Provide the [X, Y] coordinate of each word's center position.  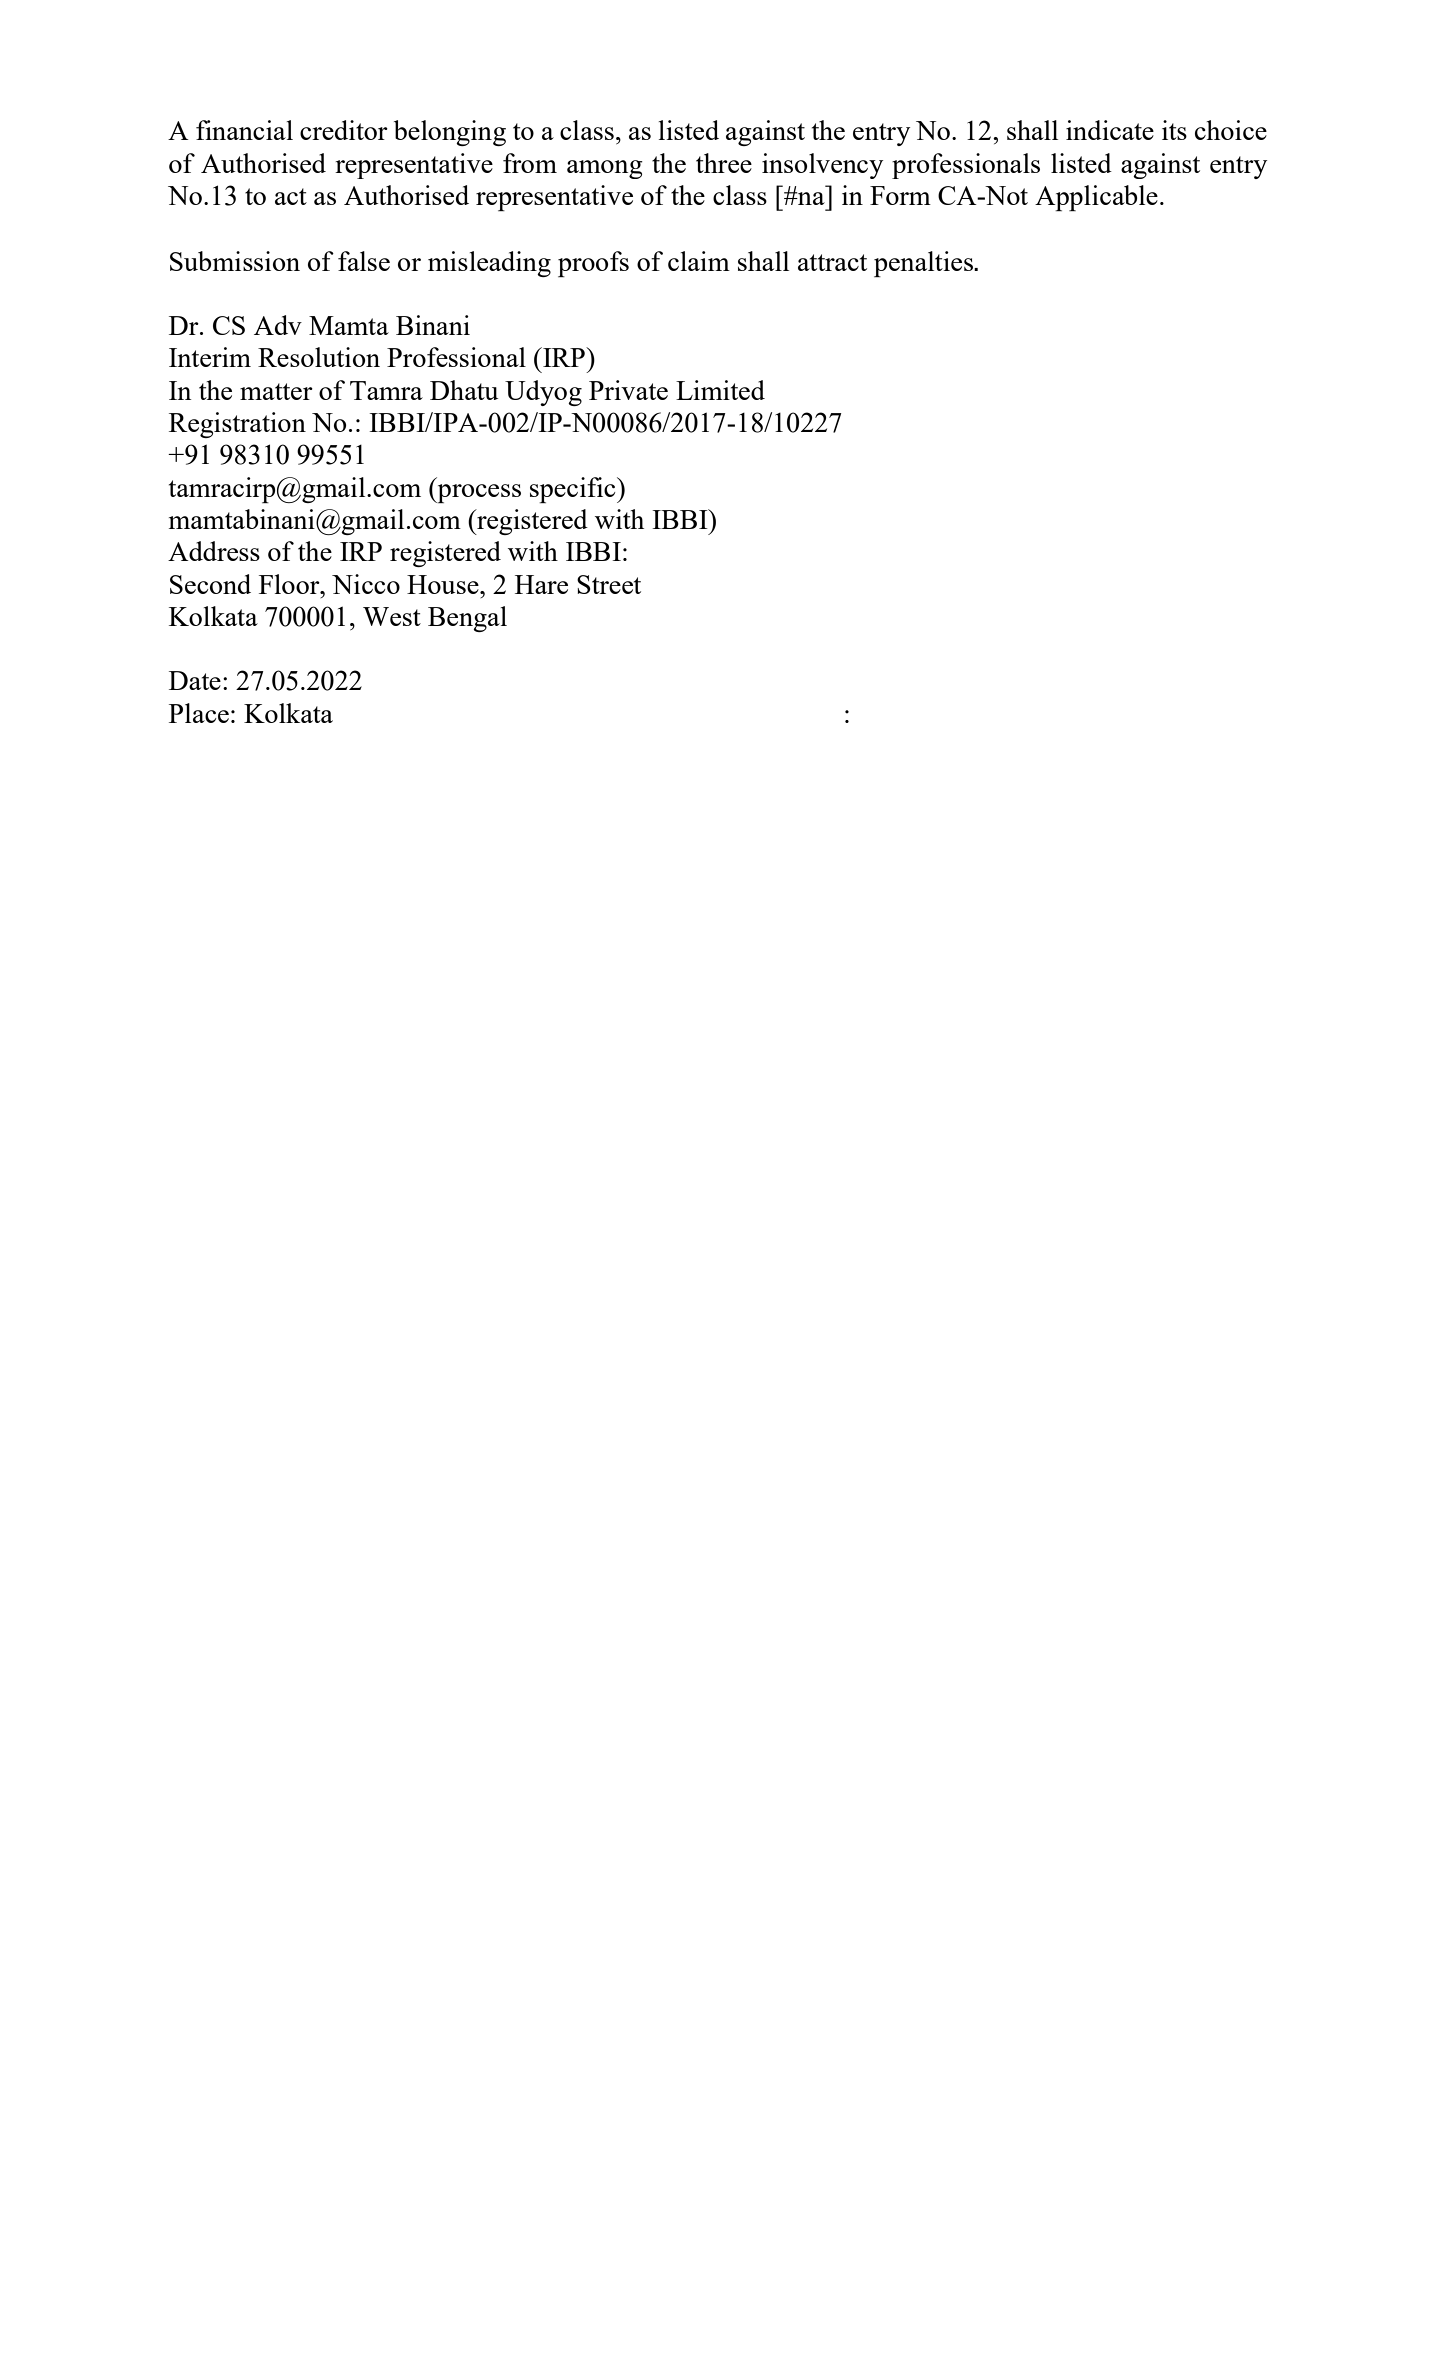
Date [195, 680]
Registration [237, 425]
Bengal [467, 619]
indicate [1110, 130]
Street [609, 584]
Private [628, 390]
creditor [344, 130]
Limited [720, 390]
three [724, 163]
